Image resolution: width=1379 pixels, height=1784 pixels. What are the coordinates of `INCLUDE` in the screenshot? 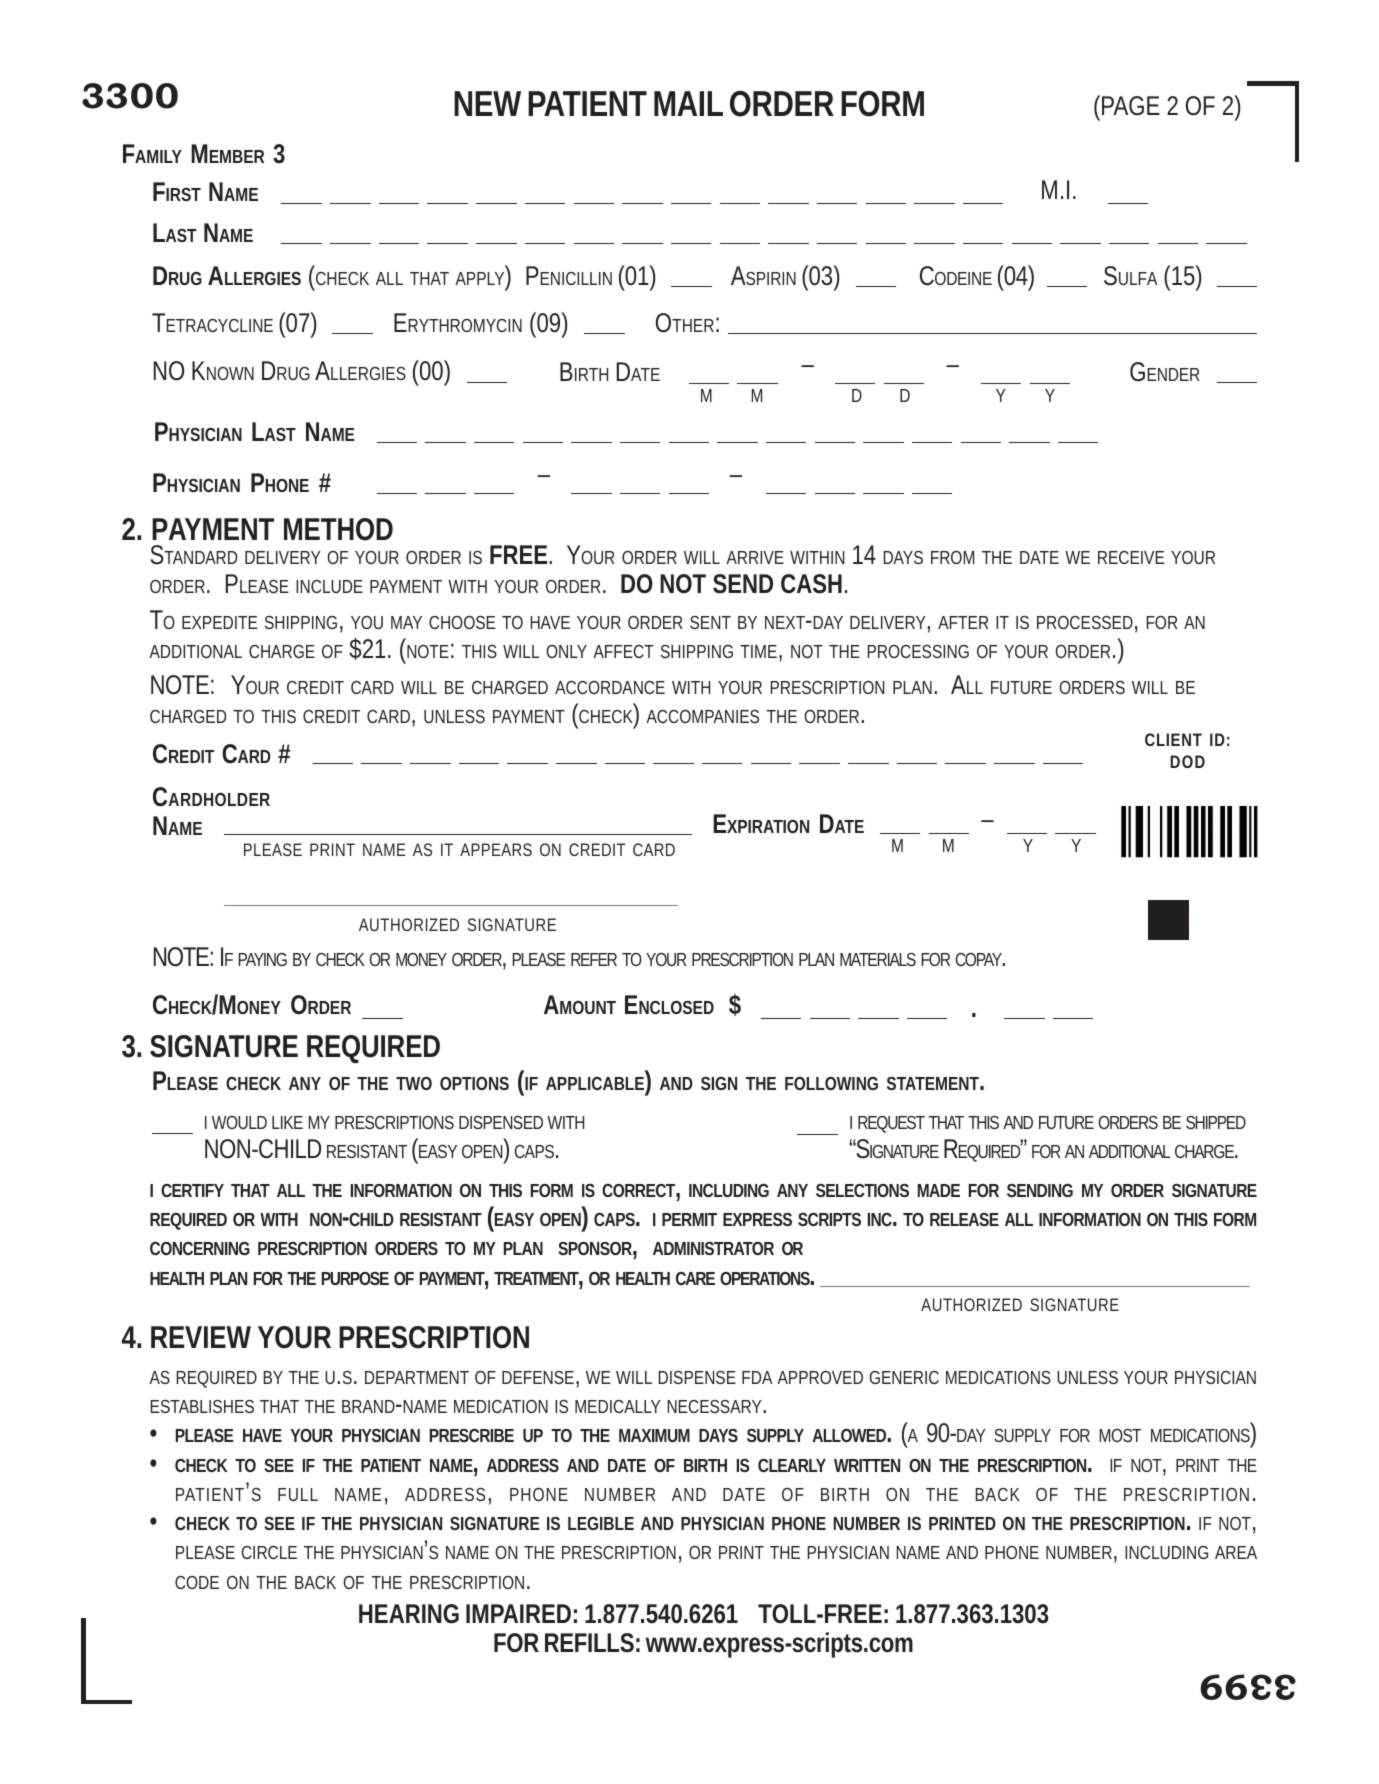 It's located at (329, 586).
